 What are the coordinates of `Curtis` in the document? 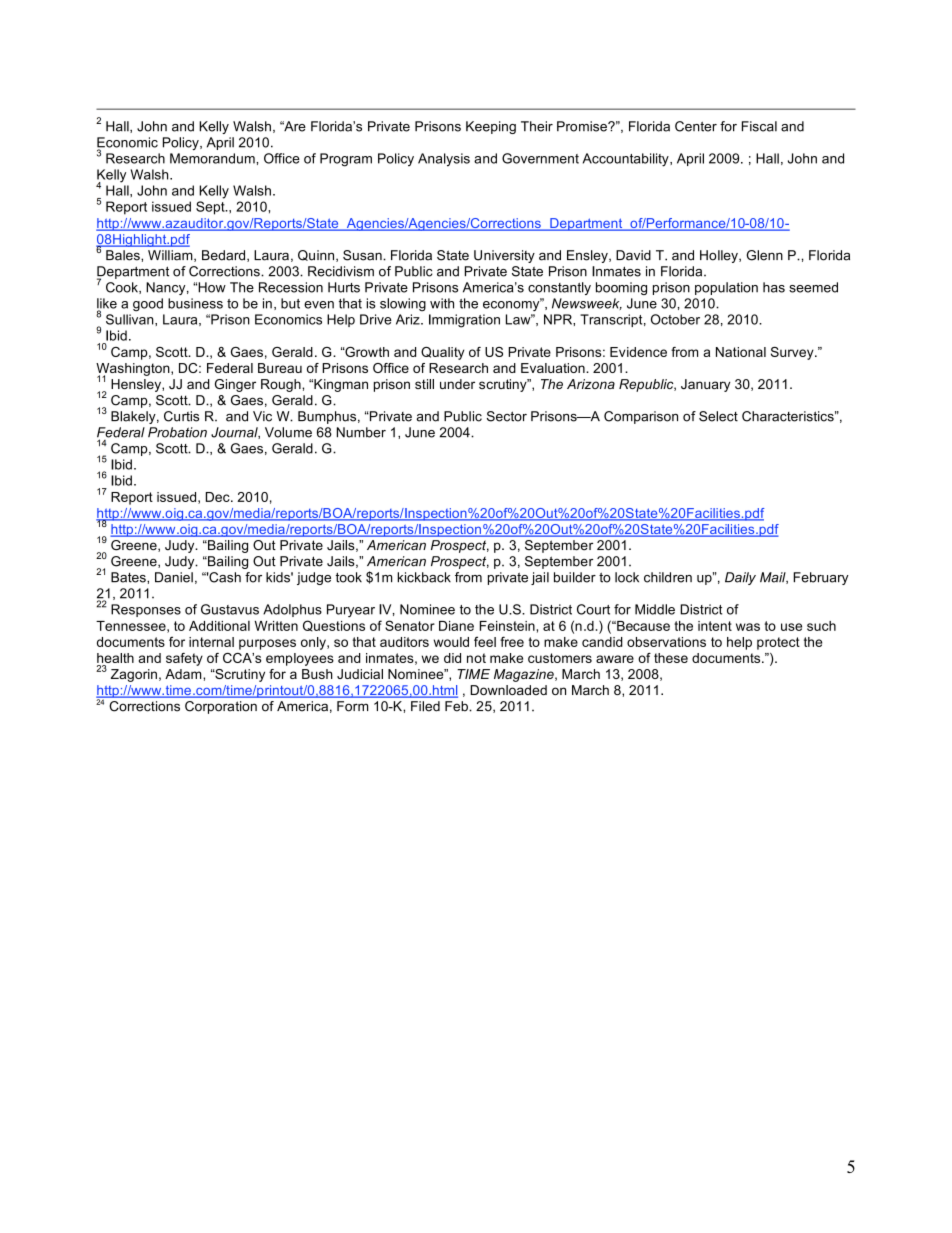 It's located at (181, 416).
